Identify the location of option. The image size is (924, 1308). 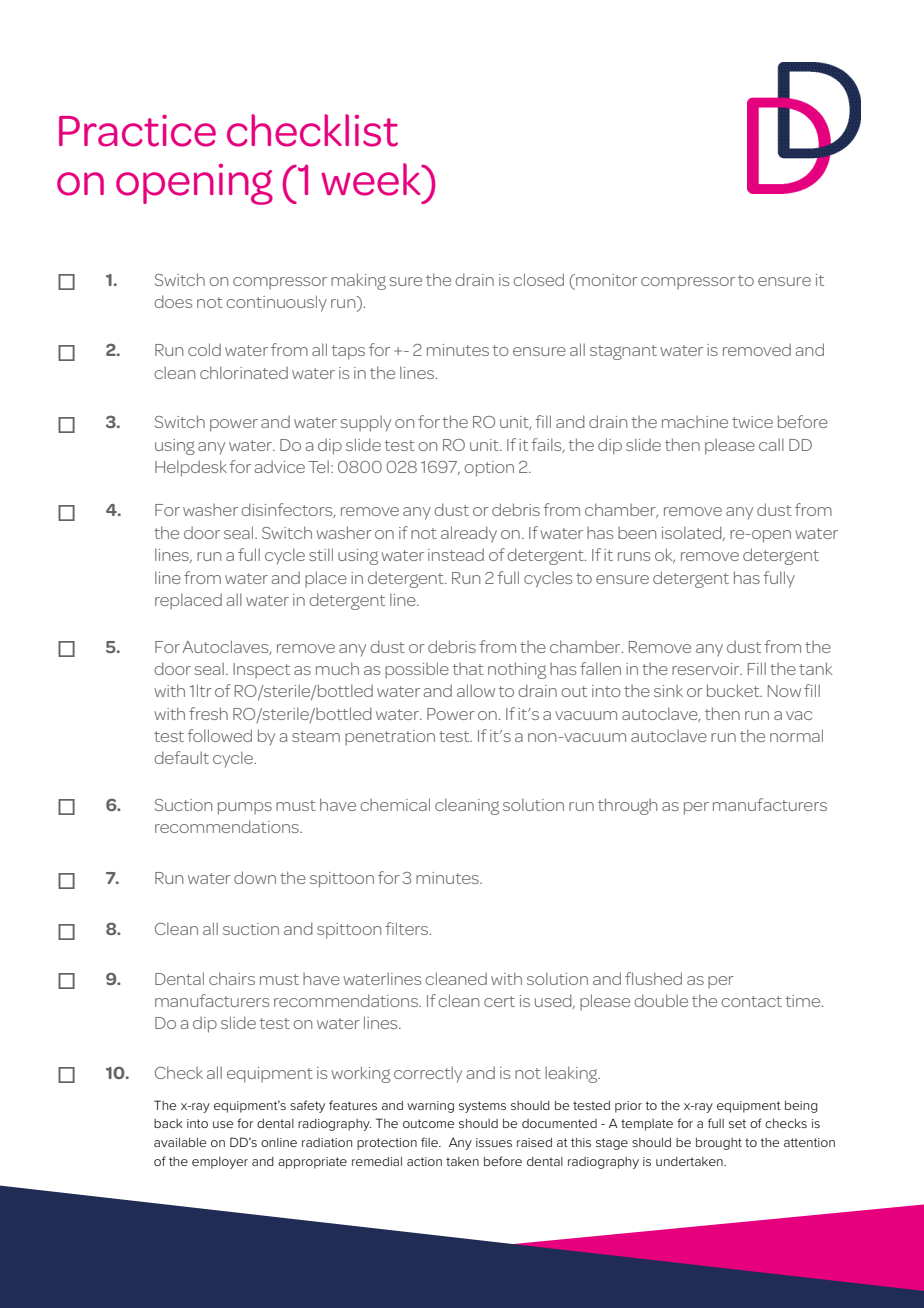
(489, 469).
